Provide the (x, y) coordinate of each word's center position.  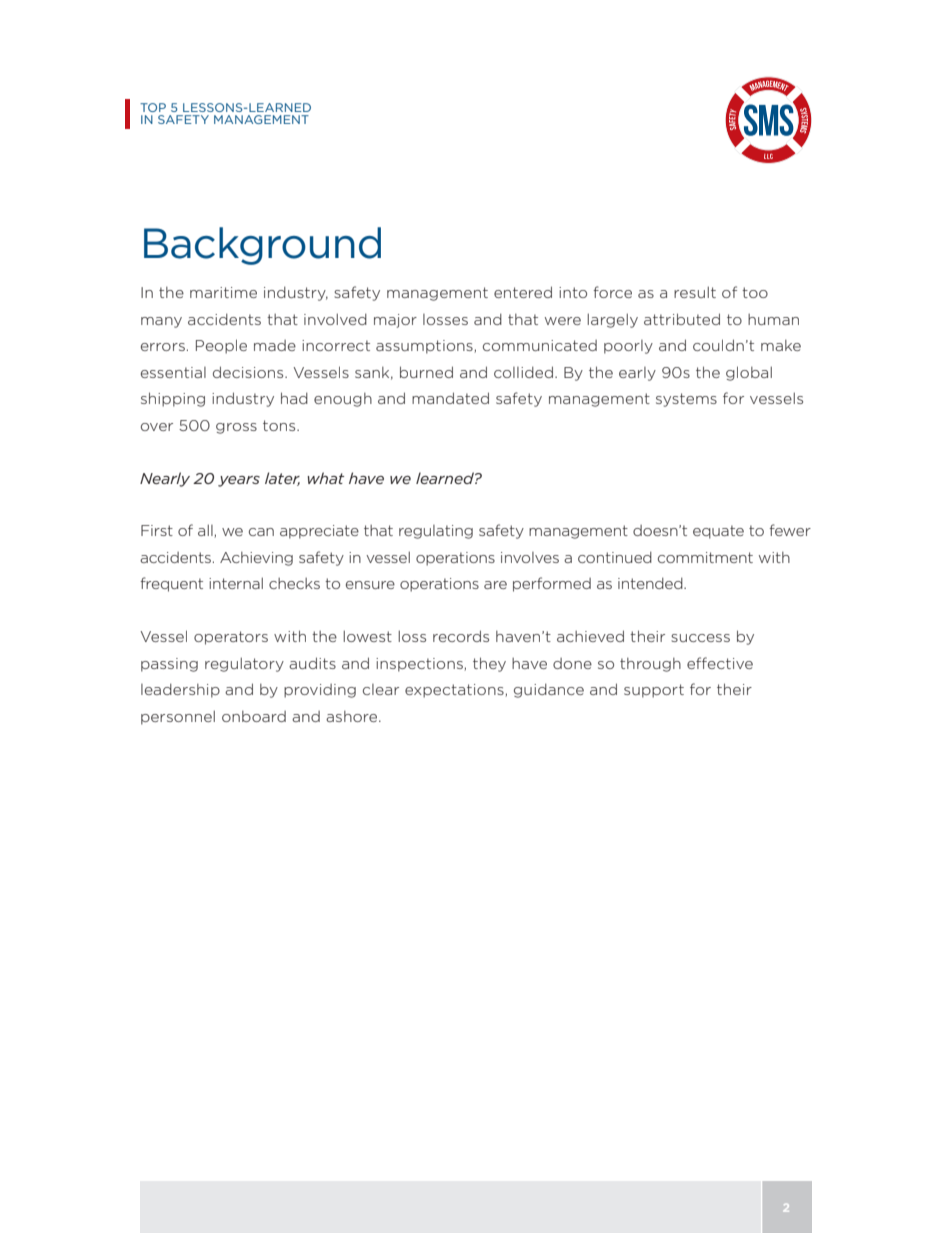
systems (686, 400)
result (695, 292)
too (755, 292)
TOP (153, 107)
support (654, 691)
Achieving (256, 559)
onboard (254, 716)
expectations (455, 691)
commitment (705, 557)
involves (530, 557)
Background (262, 246)
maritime (223, 292)
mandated (450, 398)
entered (523, 292)
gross (236, 428)
